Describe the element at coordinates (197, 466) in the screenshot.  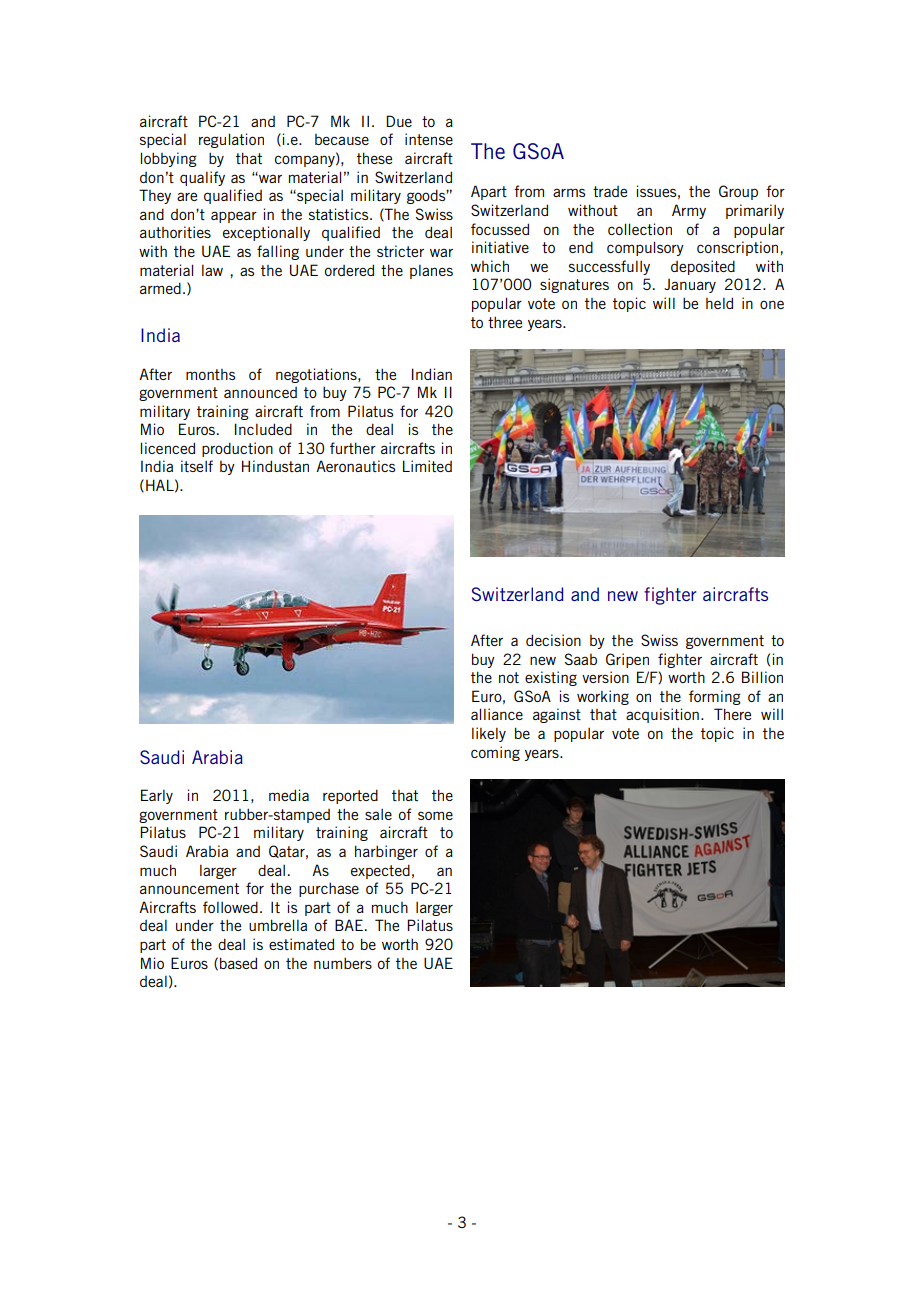
I see `itself` at that location.
